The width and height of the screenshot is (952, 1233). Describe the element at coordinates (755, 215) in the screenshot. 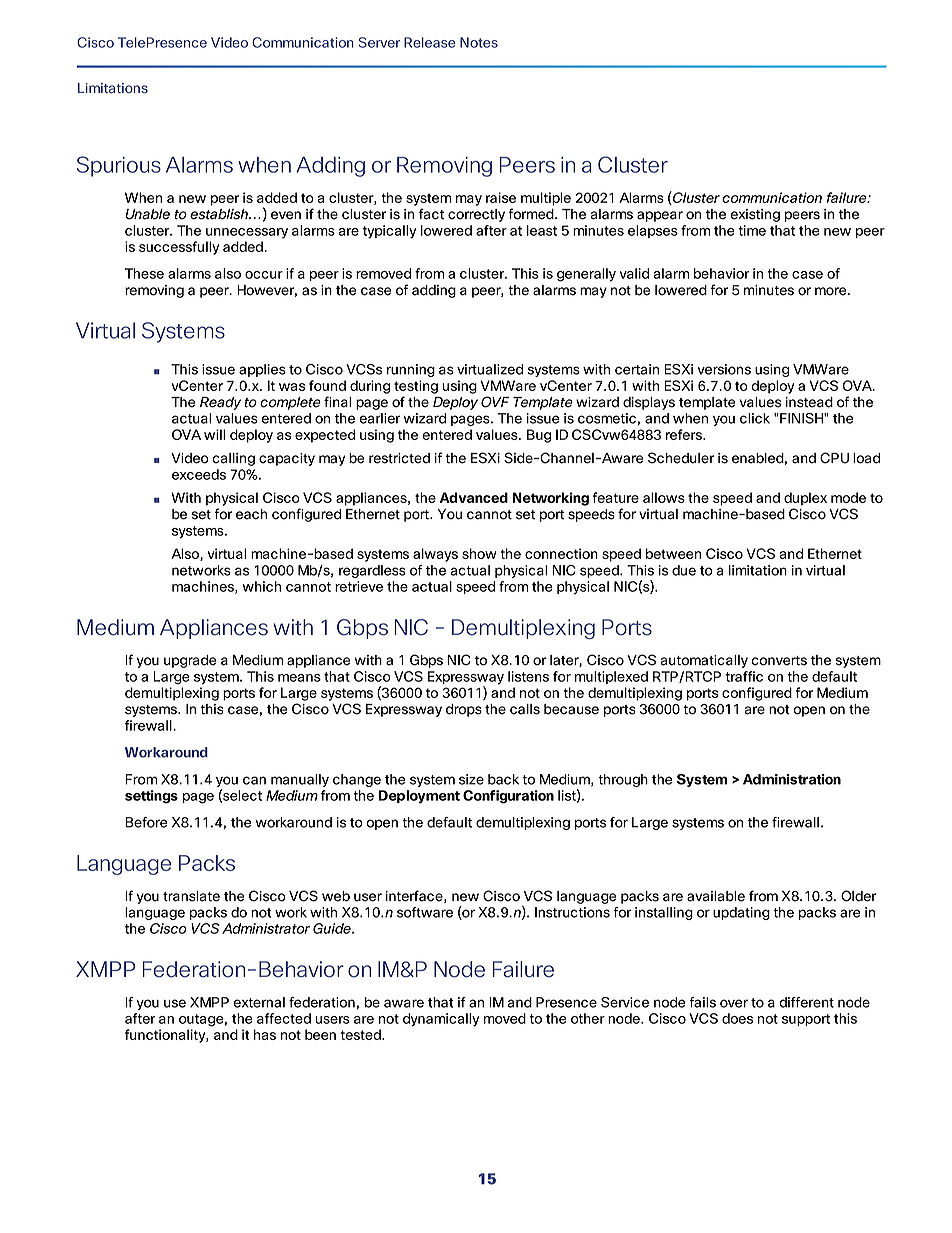

I see `existing` at that location.
